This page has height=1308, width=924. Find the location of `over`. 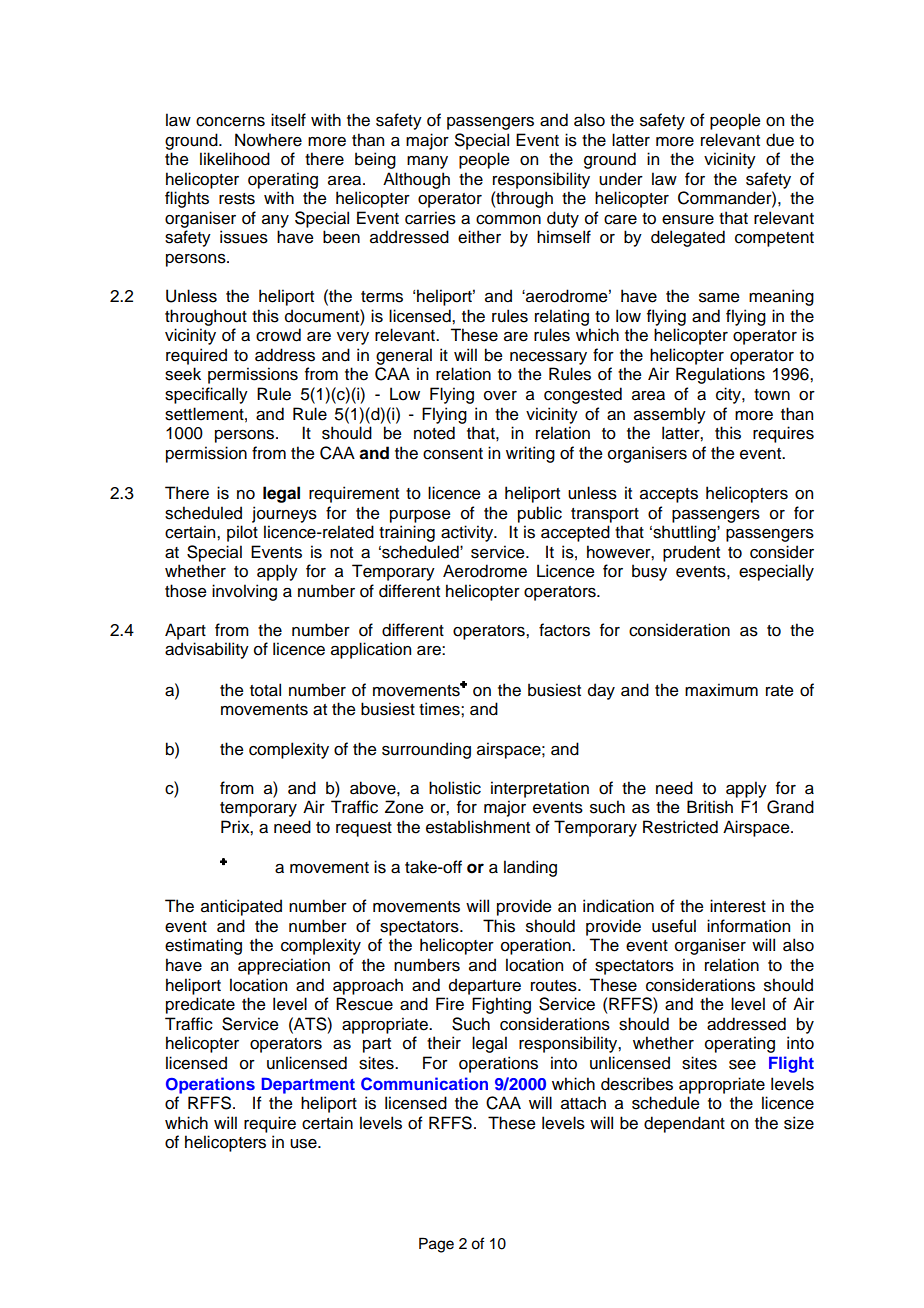

over is located at coordinates (500, 396).
